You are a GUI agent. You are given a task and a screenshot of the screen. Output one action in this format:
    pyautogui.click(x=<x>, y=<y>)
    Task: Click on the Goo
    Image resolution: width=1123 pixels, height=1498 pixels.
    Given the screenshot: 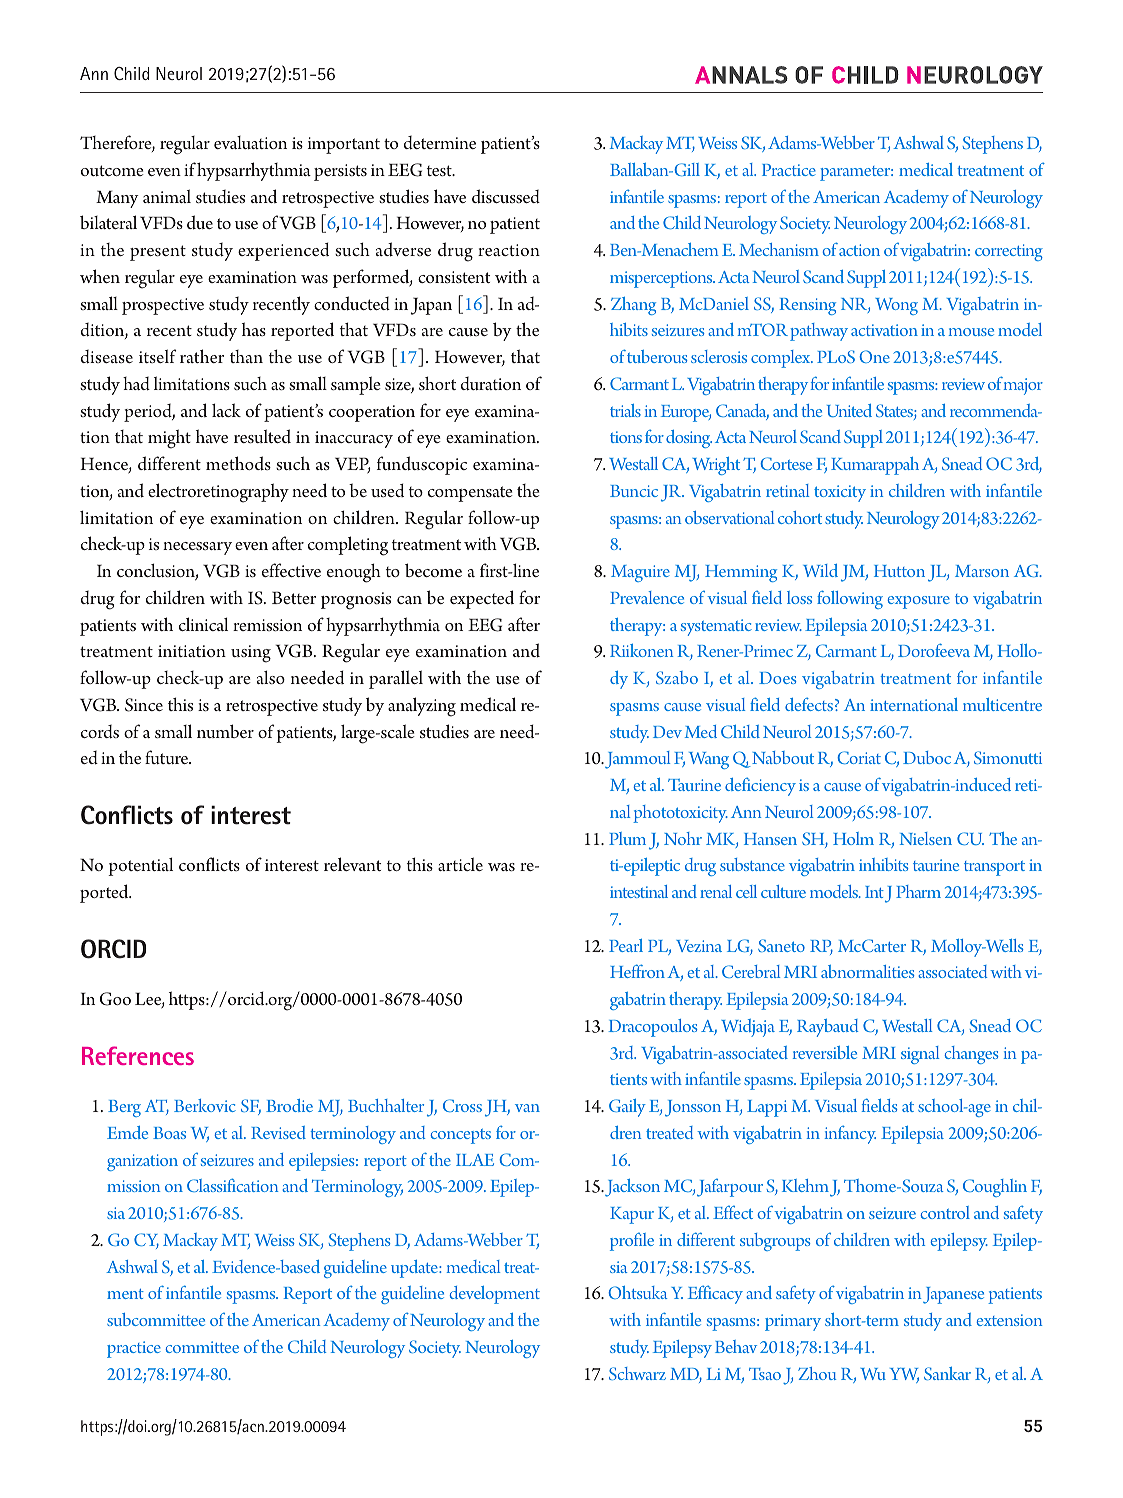 What is the action you would take?
    pyautogui.click(x=115, y=999)
